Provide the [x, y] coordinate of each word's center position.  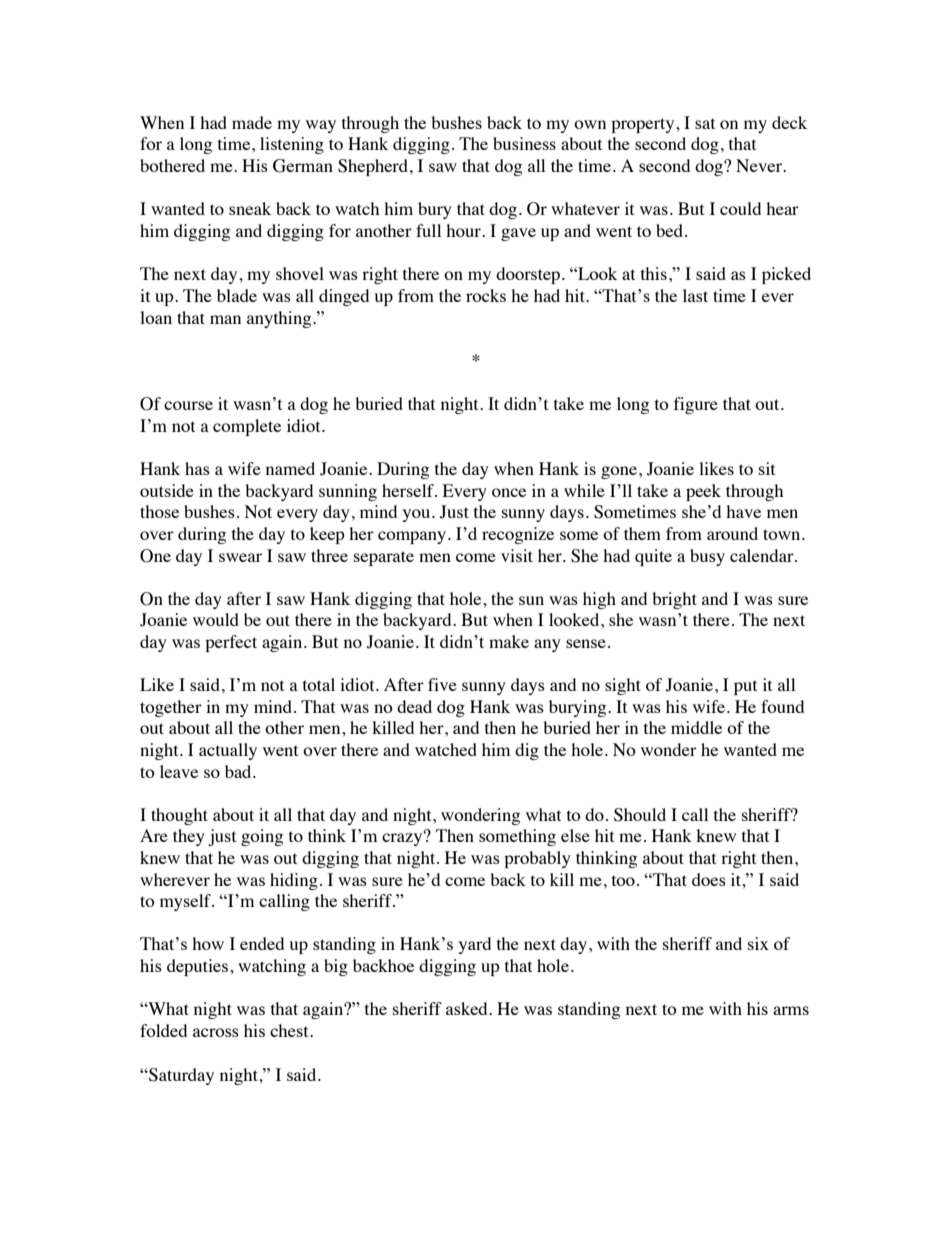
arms [791, 1010]
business [524, 143]
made [252, 122]
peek [703, 492]
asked [468, 1008]
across [216, 1032]
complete [247, 427]
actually [228, 751]
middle [696, 727]
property [644, 125]
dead [414, 706]
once [509, 492]
